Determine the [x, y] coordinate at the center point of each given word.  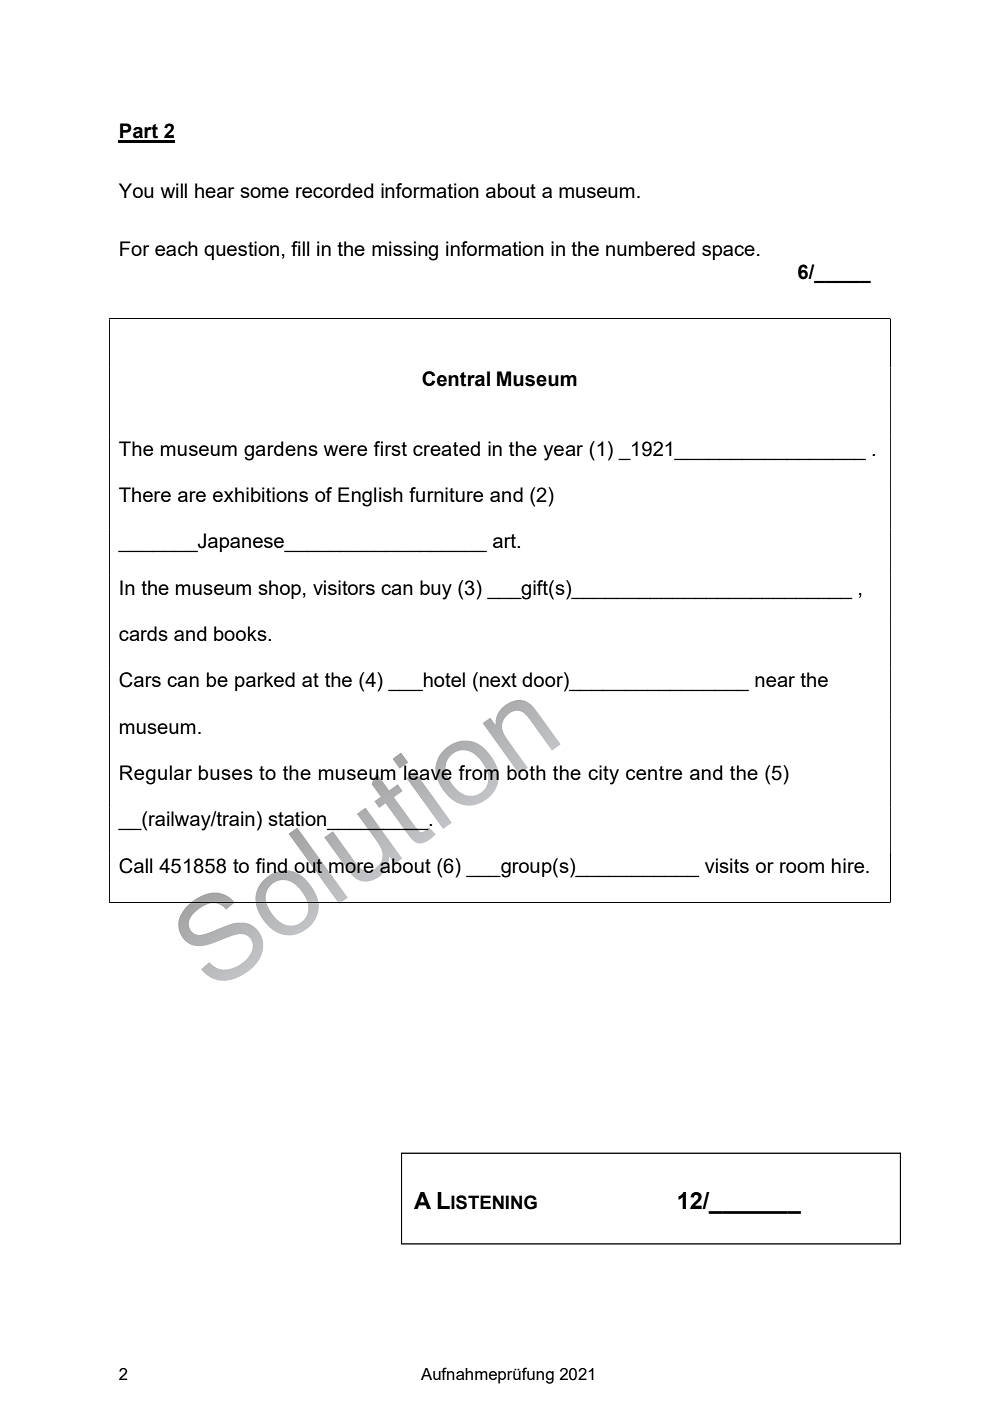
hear [214, 190]
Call [135, 866]
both [526, 771]
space [728, 252]
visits [727, 865]
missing [405, 251]
